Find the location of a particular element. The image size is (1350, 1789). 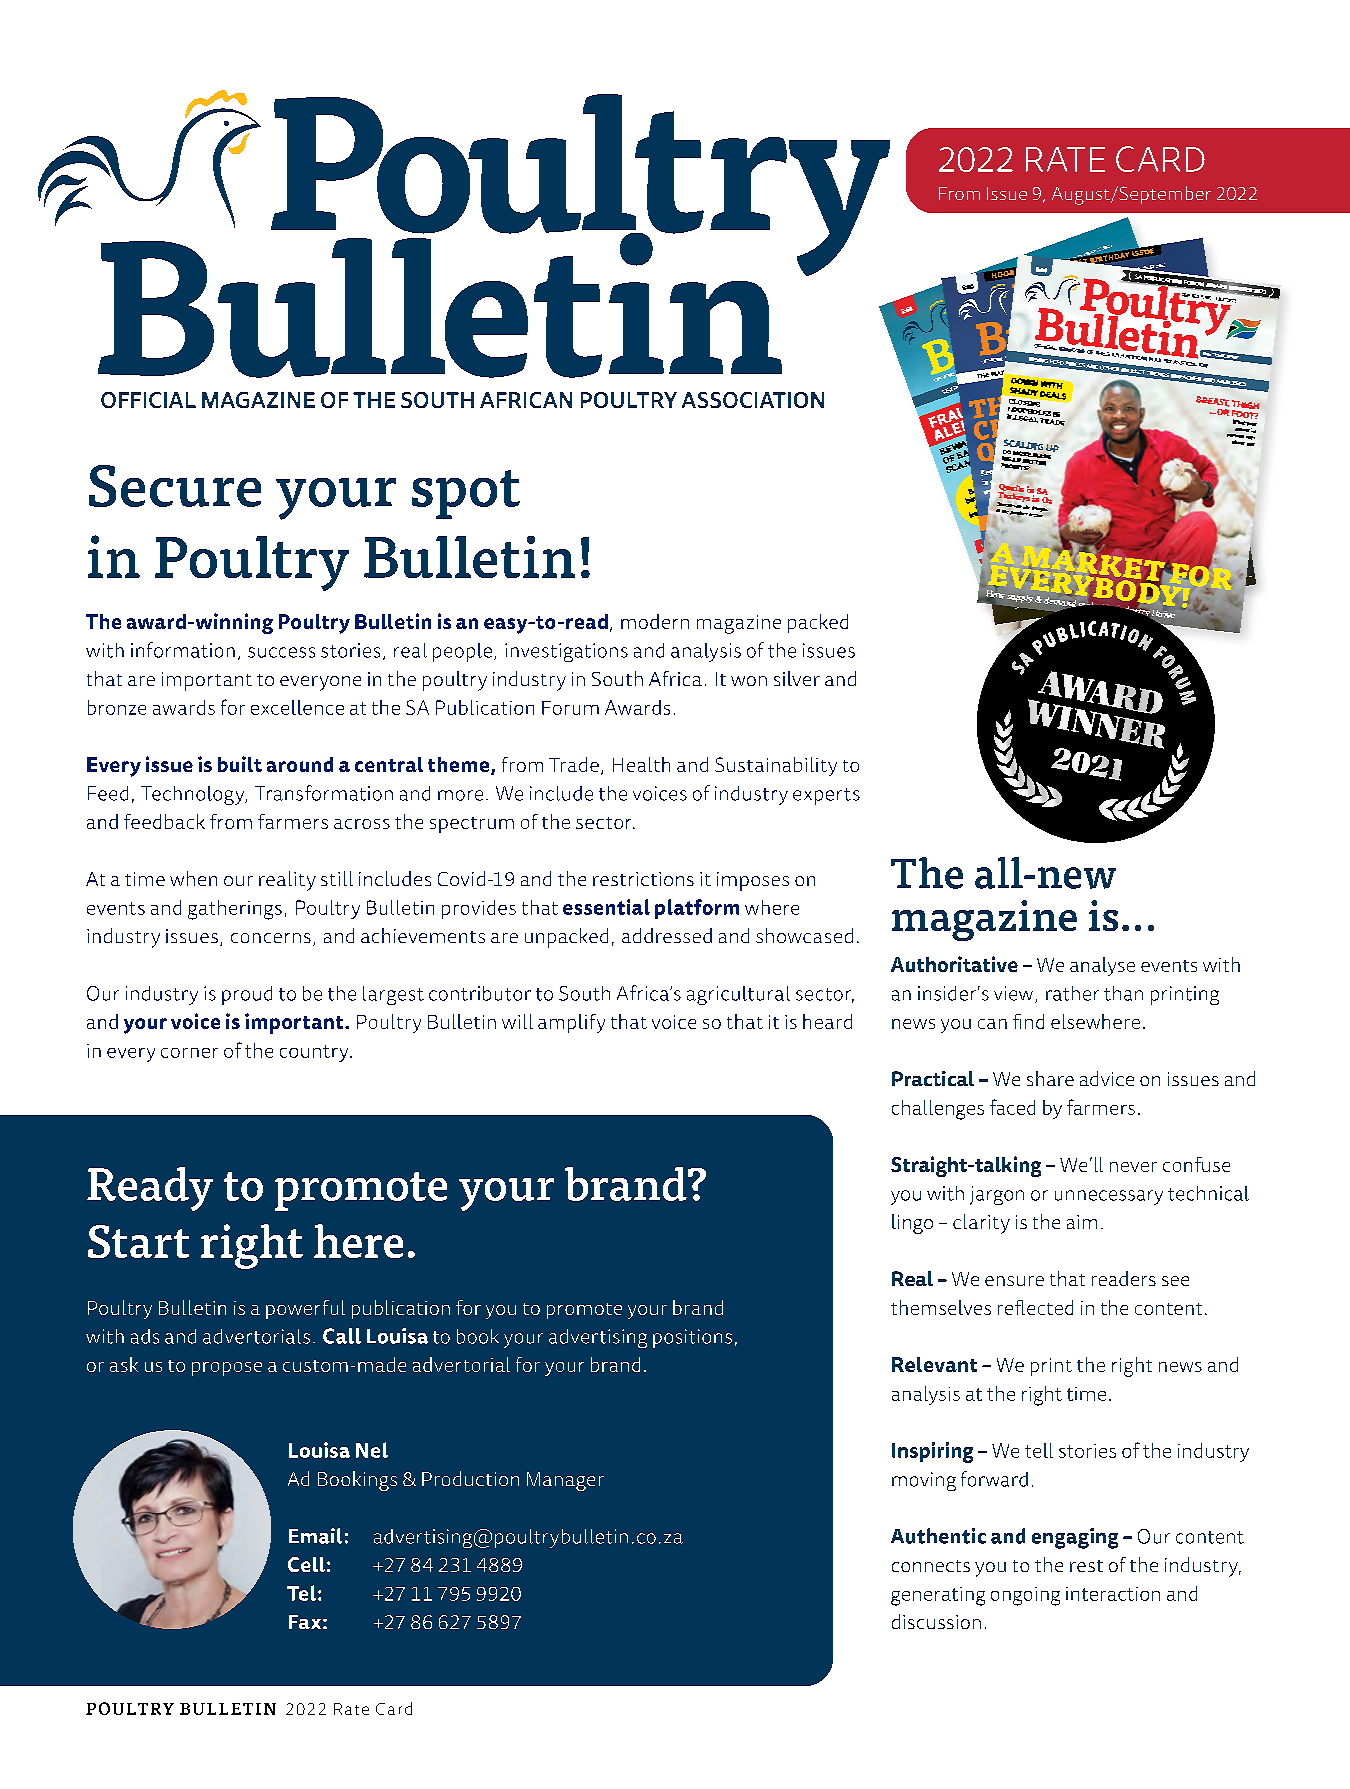

powerful is located at coordinates (305, 1309).
